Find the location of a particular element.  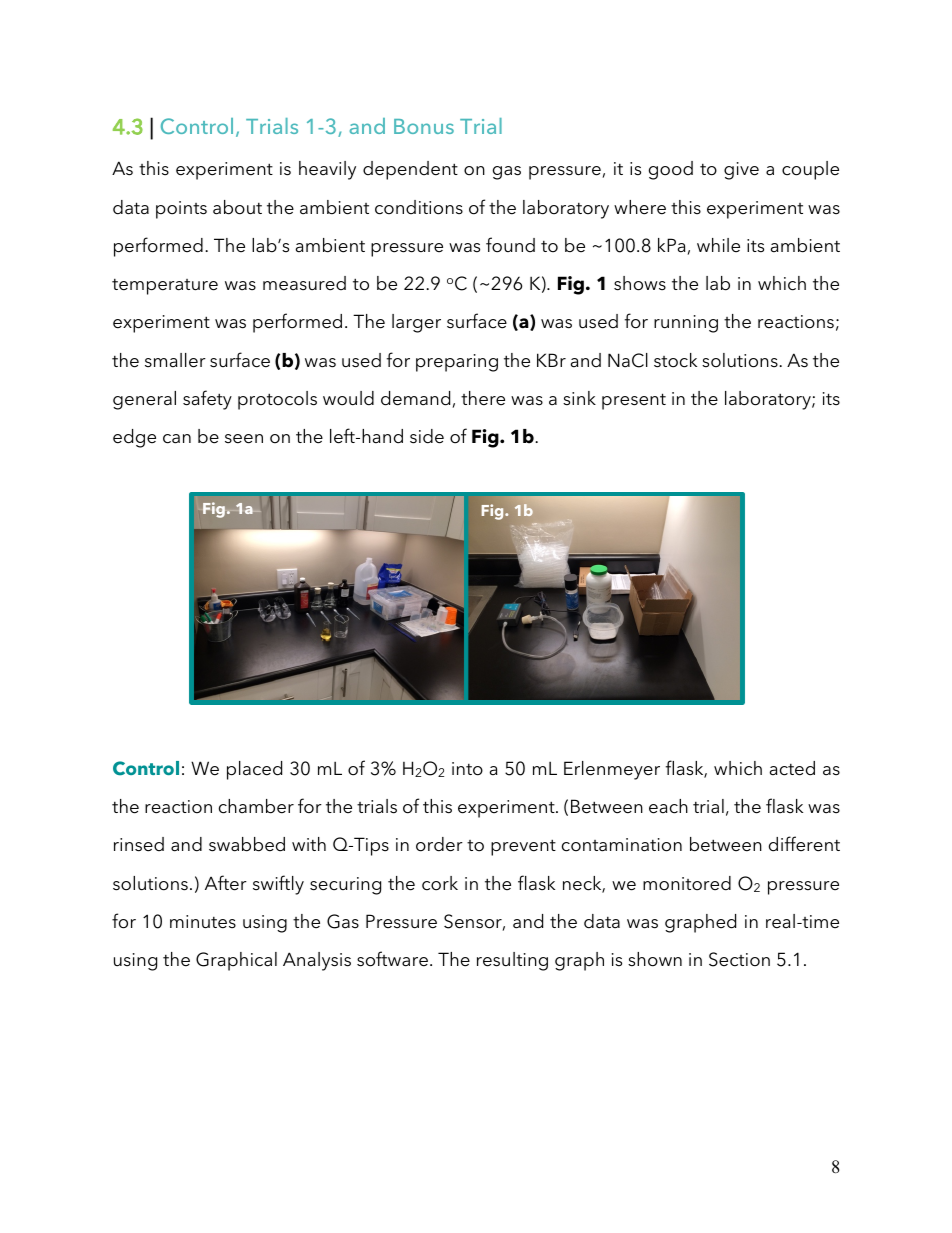

minutes is located at coordinates (203, 922).
